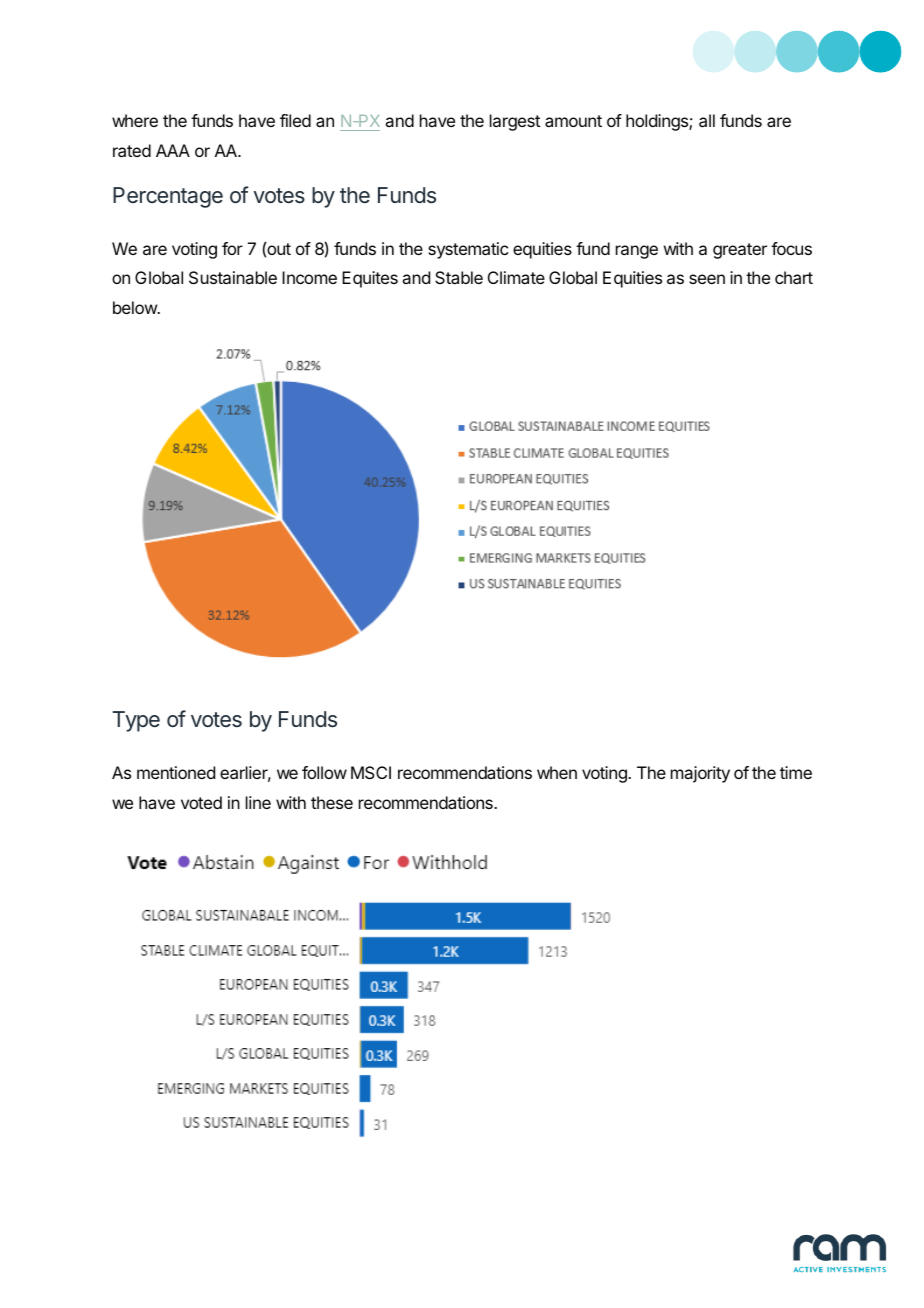 Image resolution: width=924 pixels, height=1308 pixels. Describe the element at coordinates (515, 122) in the page. I see `largest` at that location.
